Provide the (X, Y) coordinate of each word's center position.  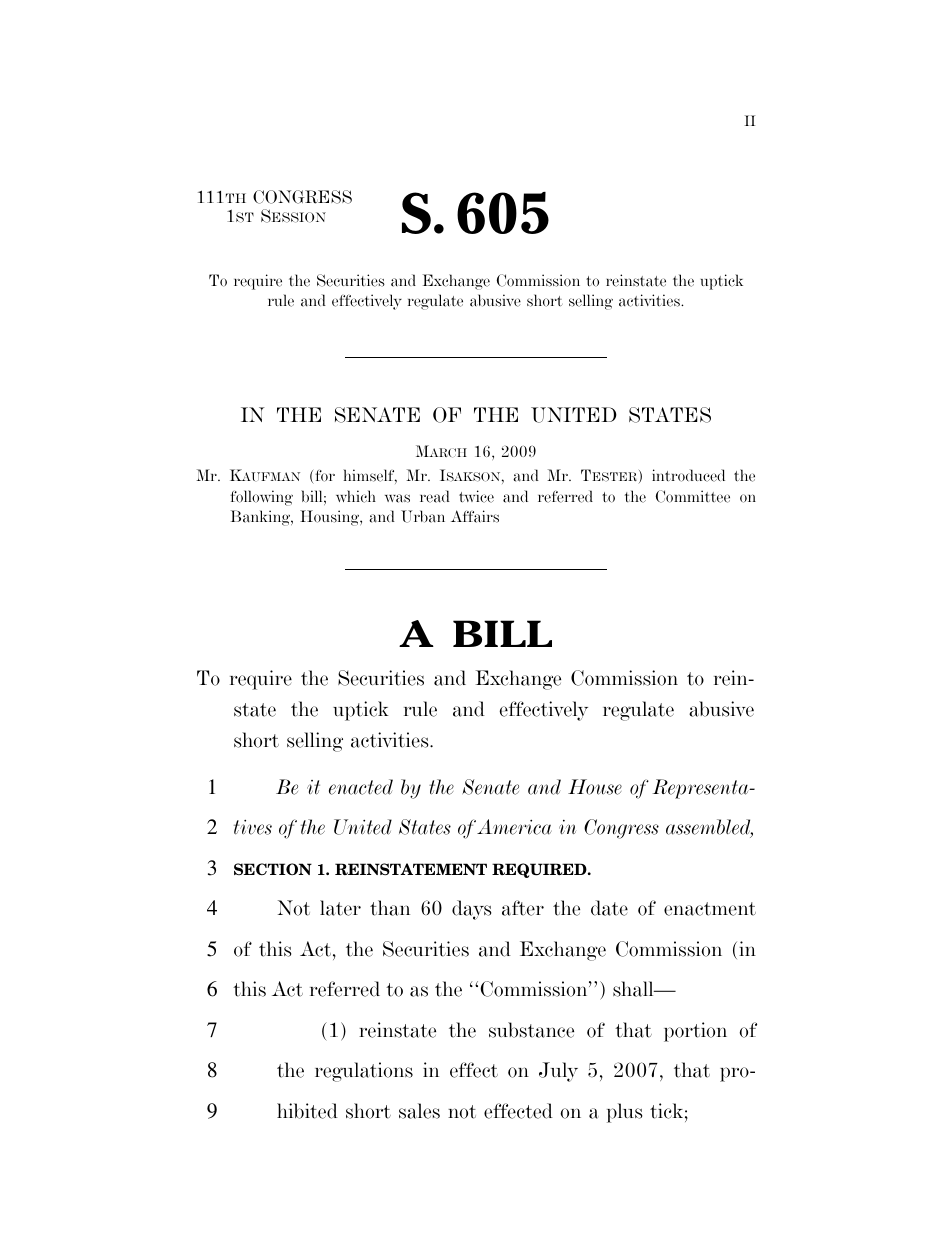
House (595, 787)
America (514, 827)
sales (419, 1111)
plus (624, 1113)
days (471, 910)
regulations (364, 1072)
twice (476, 496)
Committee (693, 496)
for (324, 477)
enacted (361, 787)
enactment (710, 909)
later (340, 908)
